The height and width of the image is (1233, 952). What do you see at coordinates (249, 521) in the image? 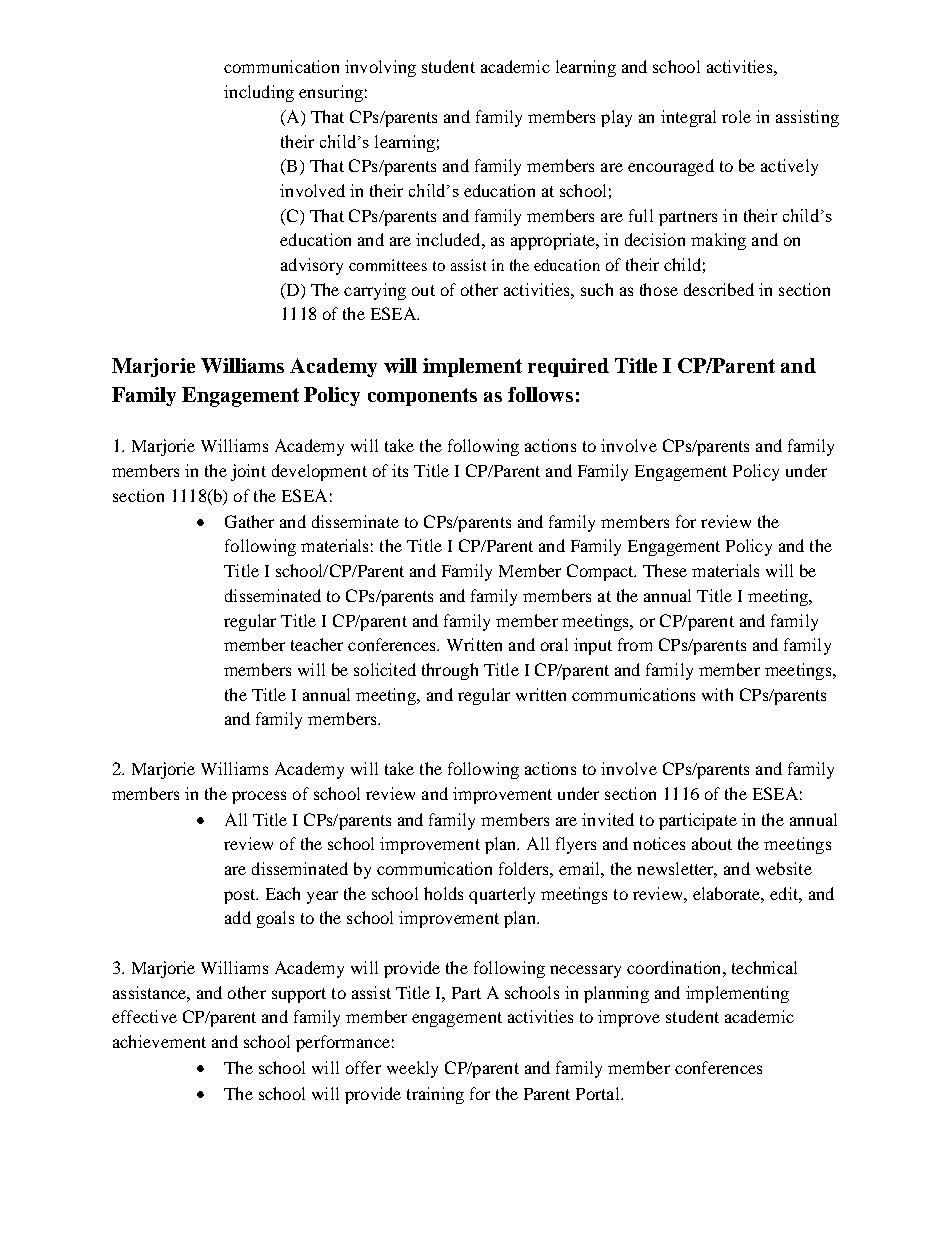
I see `Gather` at bounding box center [249, 521].
